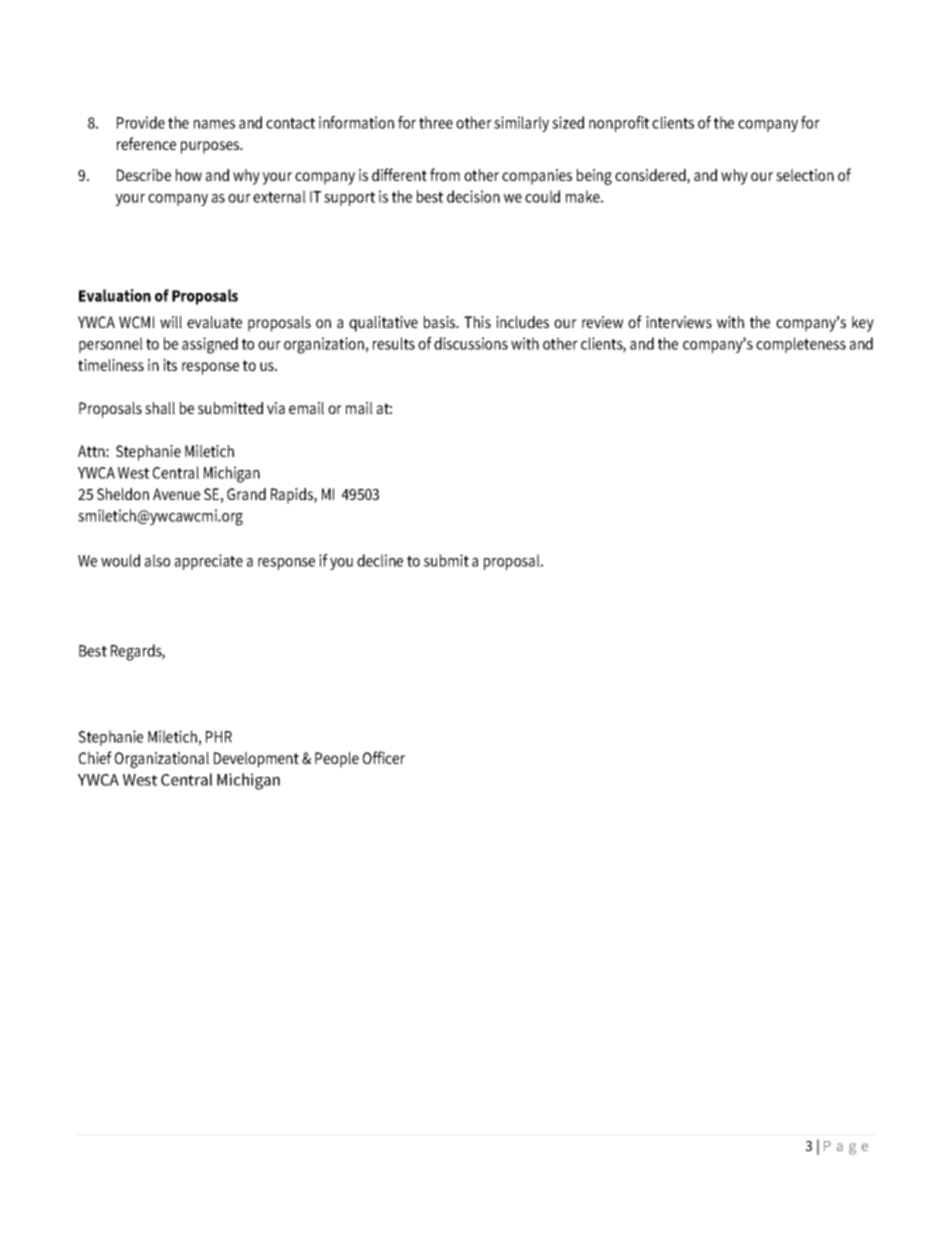  Describe the element at coordinates (801, 345) in the image. I see `completeness` at that location.
